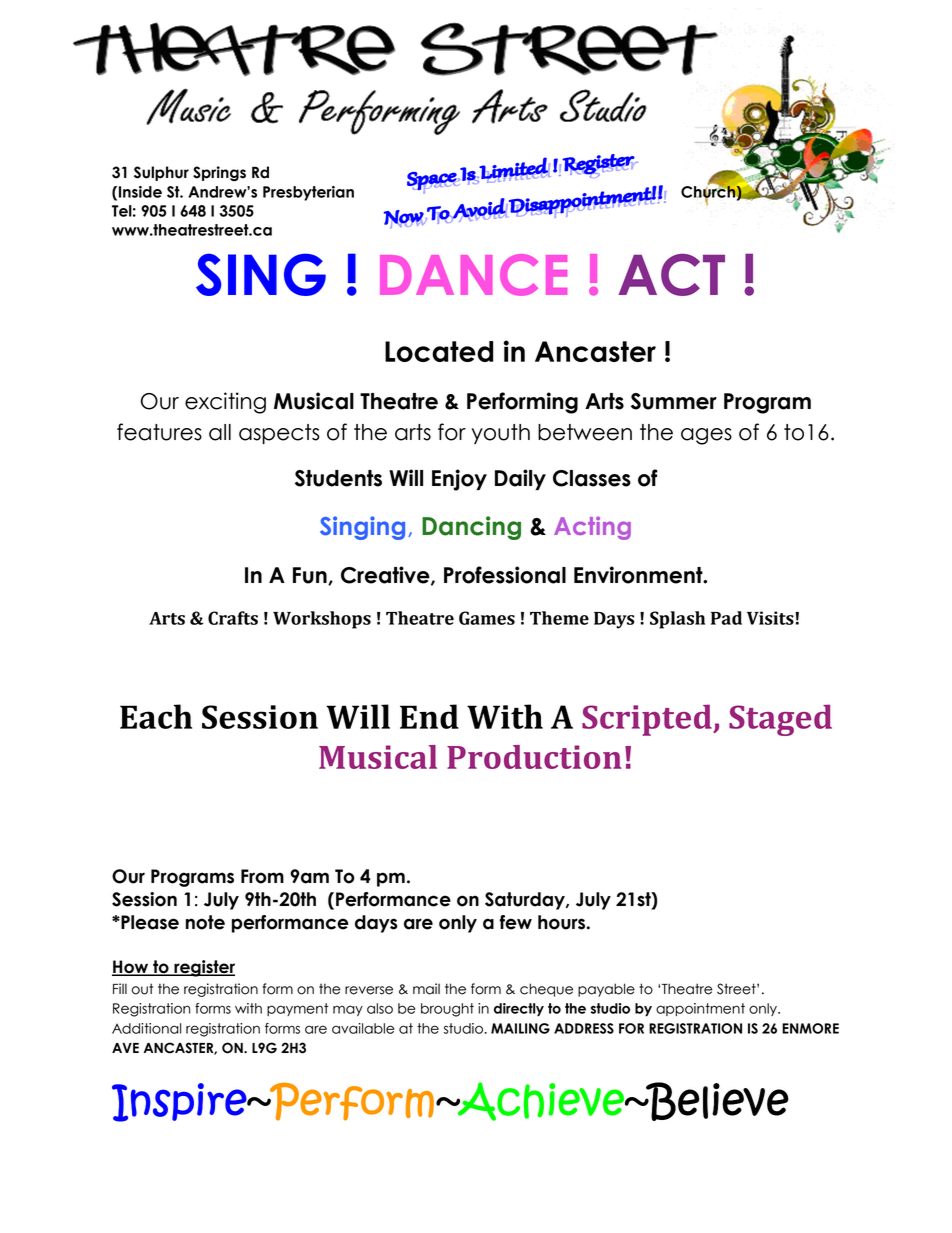 This screenshot has width=952, height=1233. What do you see at coordinates (459, 480) in the screenshot?
I see `Enjoy` at bounding box center [459, 480].
